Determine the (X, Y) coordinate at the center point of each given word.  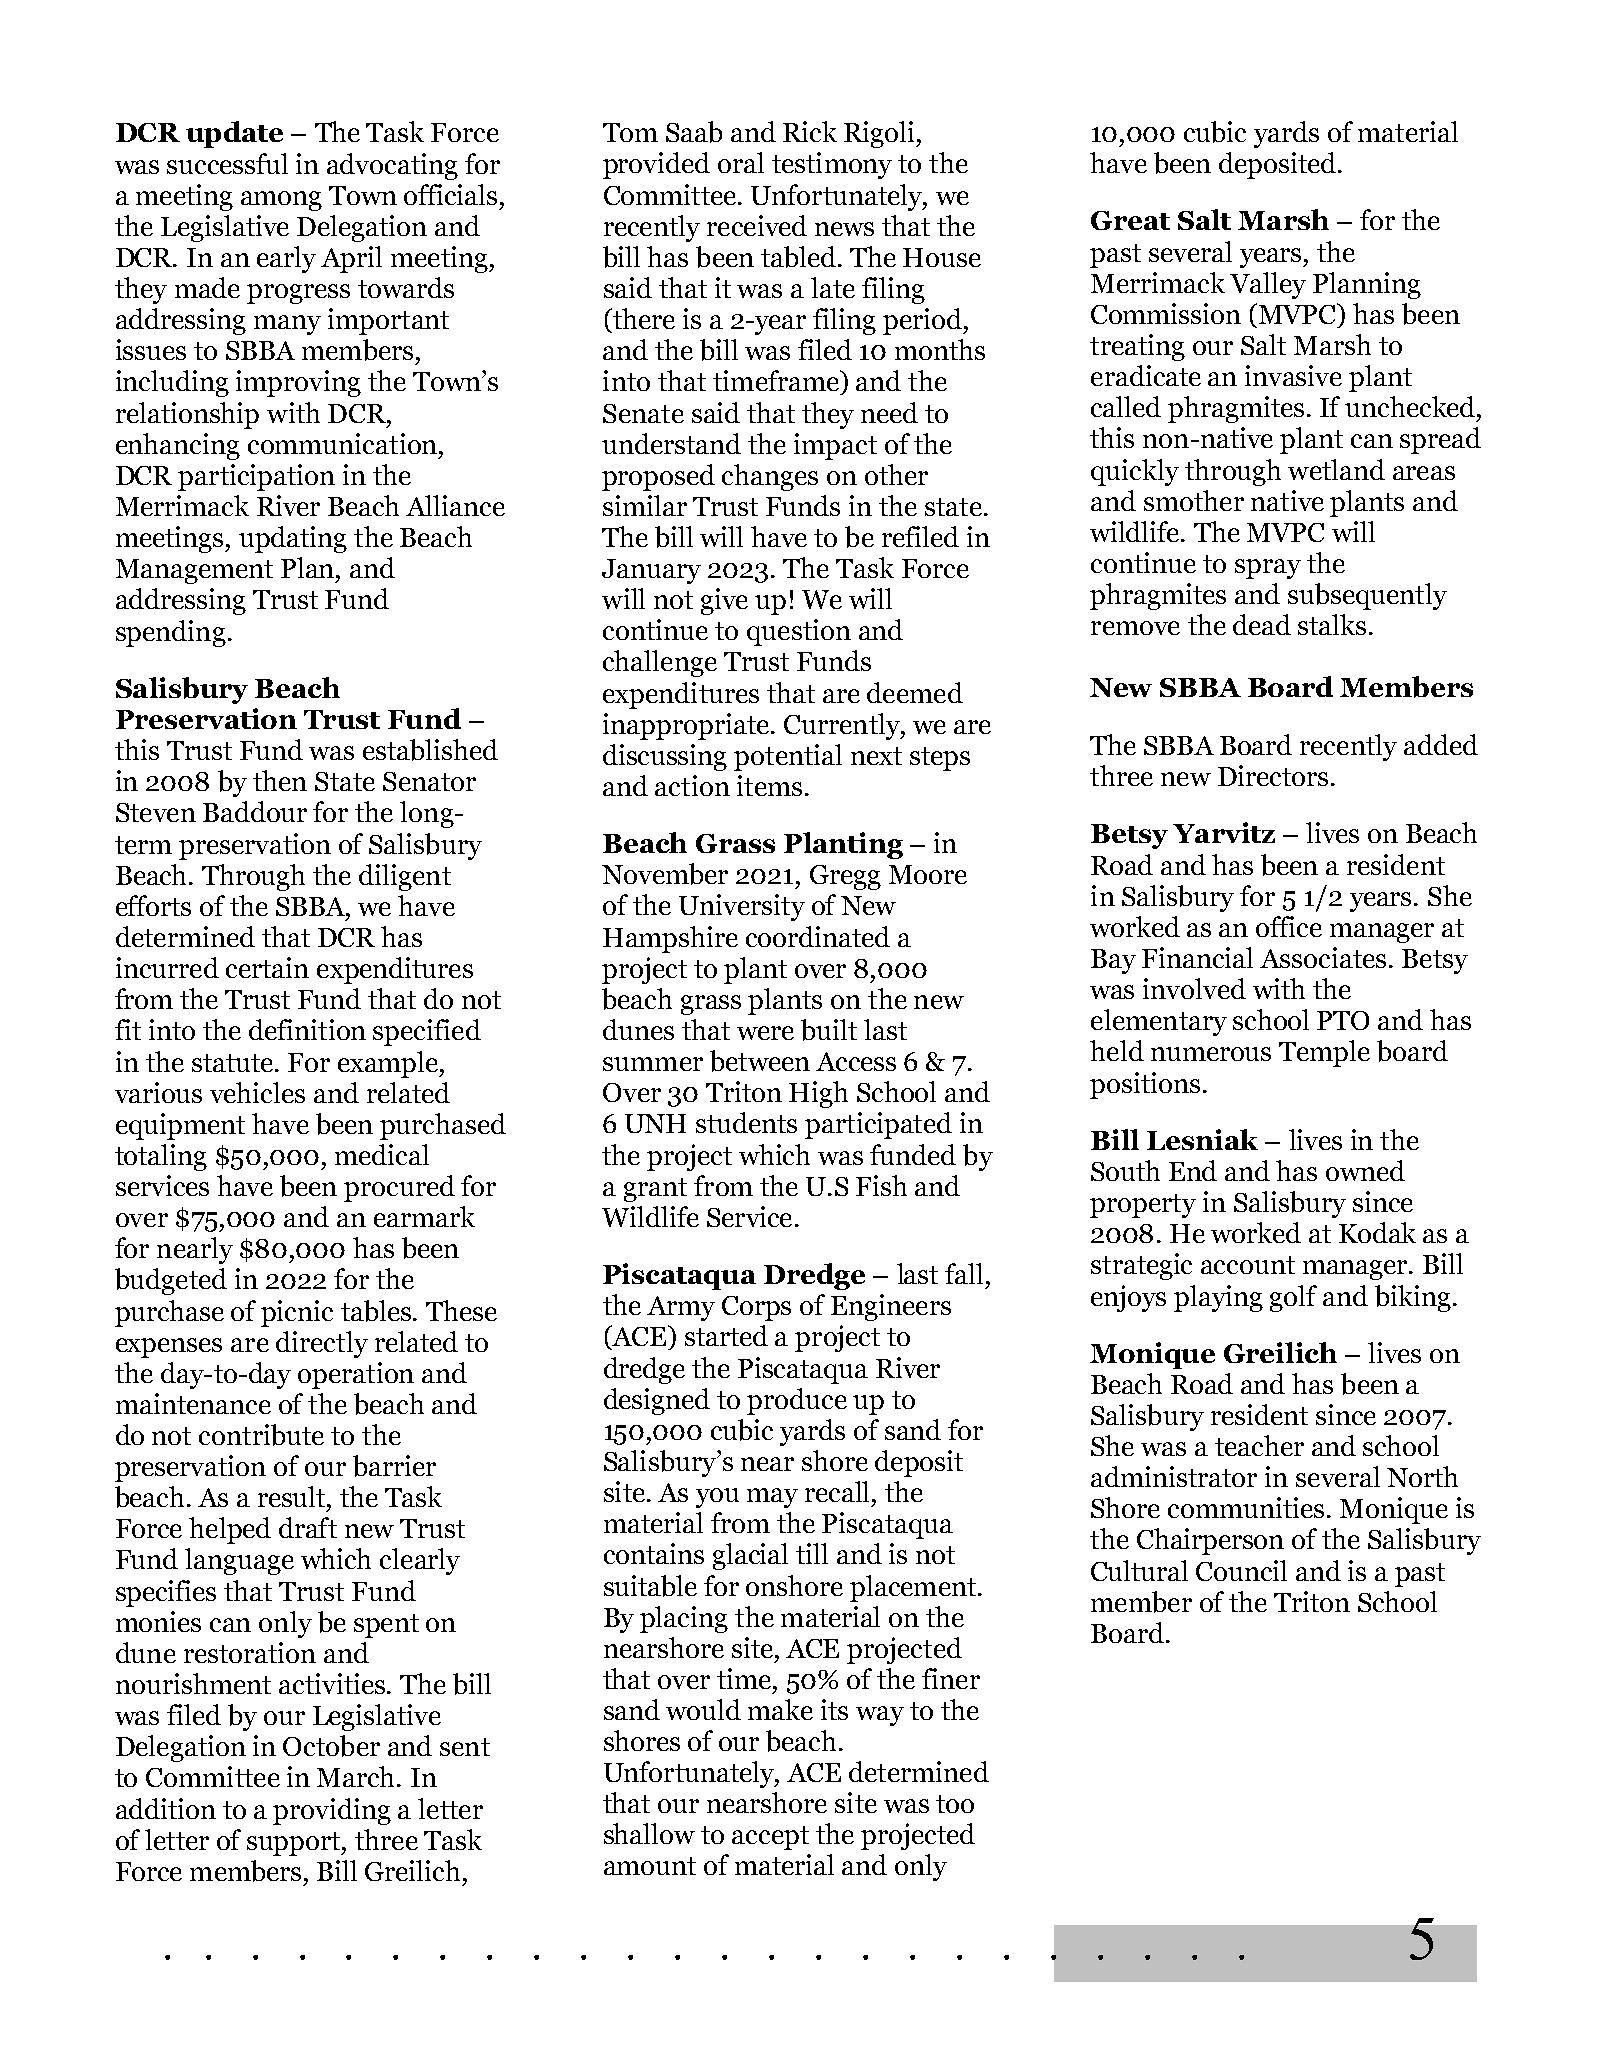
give (724, 601)
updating (293, 539)
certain (267, 967)
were (765, 1033)
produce (797, 1401)
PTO (1343, 1020)
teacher (1259, 1445)
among (281, 201)
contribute (261, 1435)
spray (1268, 569)
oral (741, 162)
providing (332, 1811)
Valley (1268, 285)
